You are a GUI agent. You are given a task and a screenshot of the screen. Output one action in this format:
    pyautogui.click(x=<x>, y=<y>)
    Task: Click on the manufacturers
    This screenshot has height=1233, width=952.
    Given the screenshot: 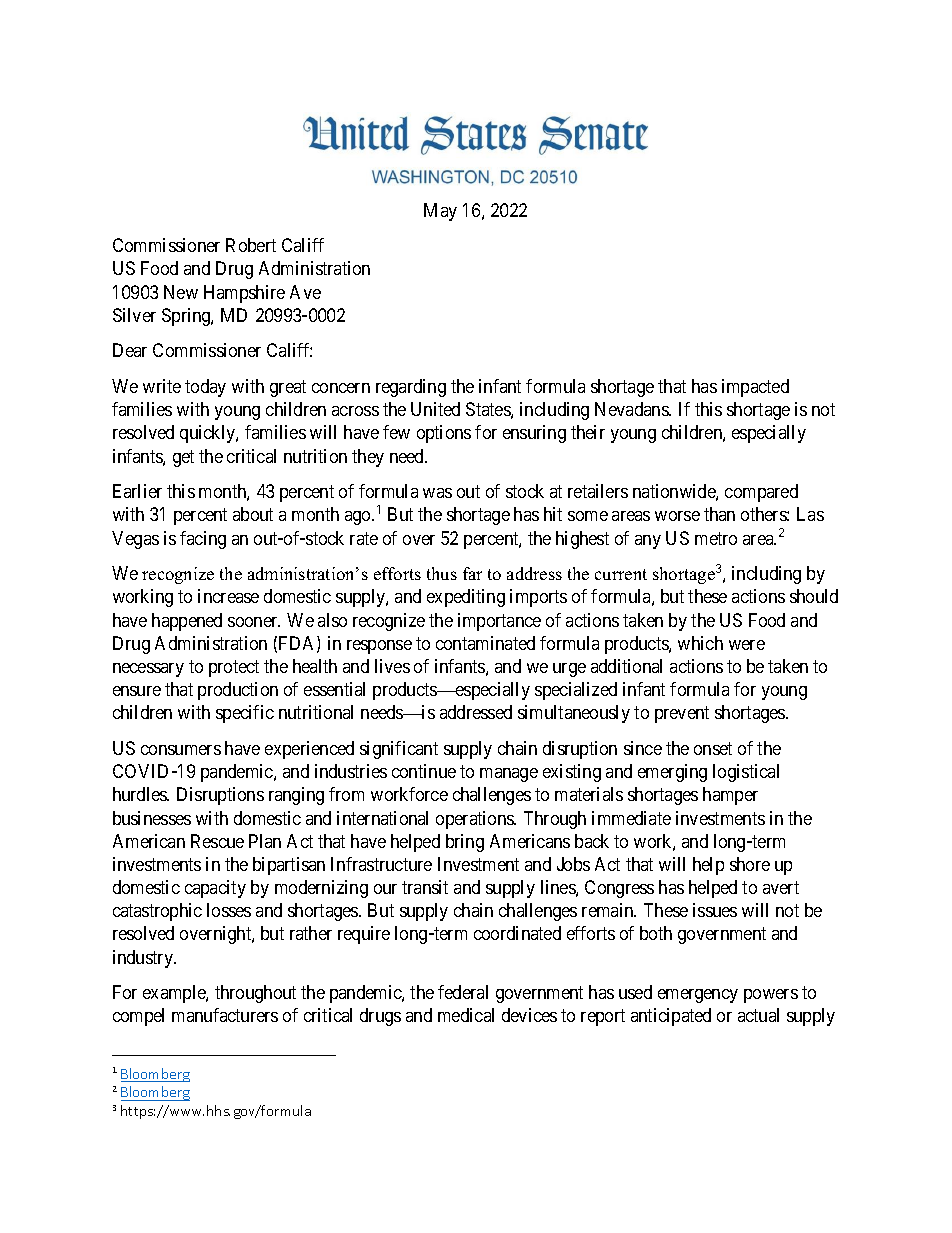 What is the action you would take?
    pyautogui.click(x=225, y=1015)
